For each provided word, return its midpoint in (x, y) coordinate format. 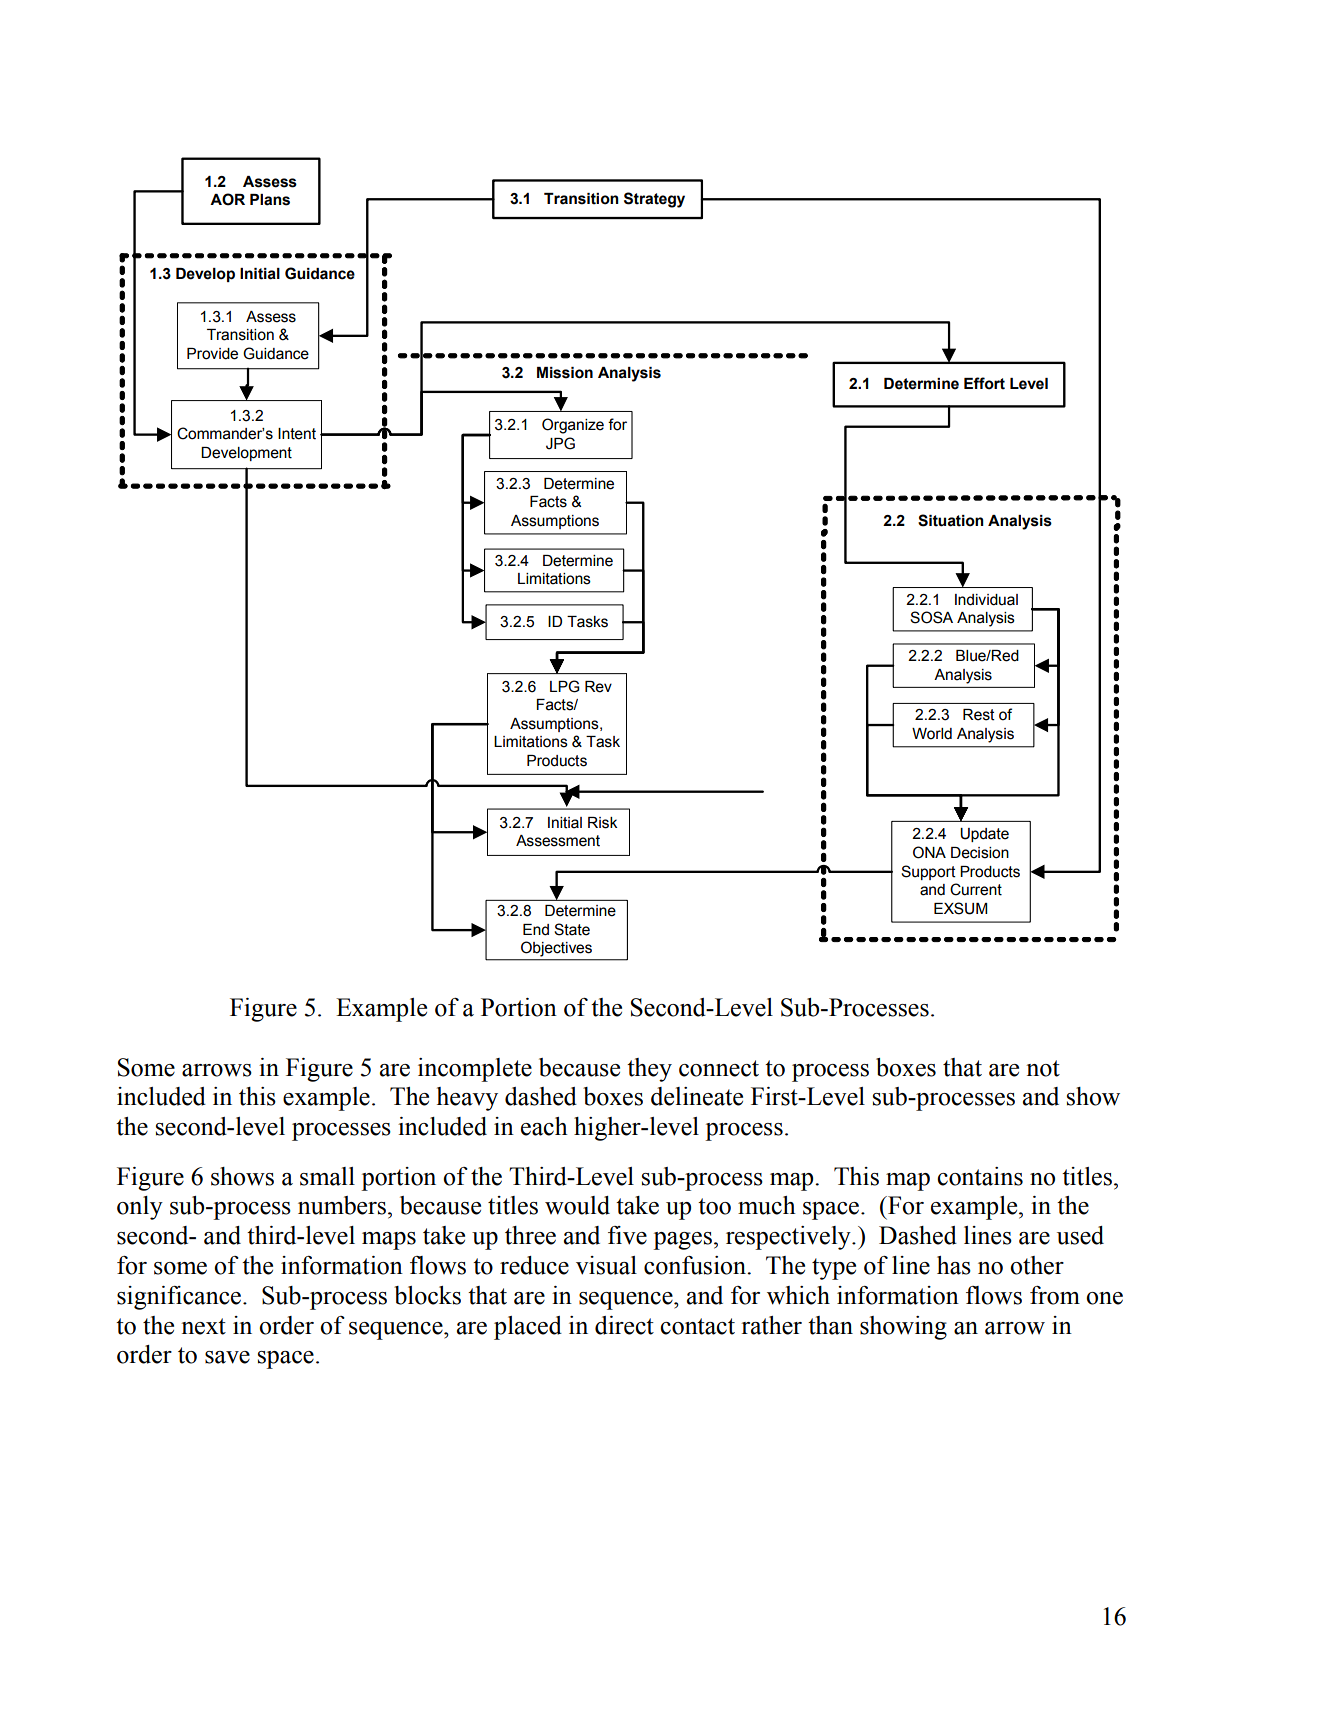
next (203, 1326)
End (536, 930)
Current (976, 889)
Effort (984, 383)
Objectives (556, 949)
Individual (986, 600)
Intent (297, 434)
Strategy (654, 200)
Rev (598, 687)
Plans (270, 200)
